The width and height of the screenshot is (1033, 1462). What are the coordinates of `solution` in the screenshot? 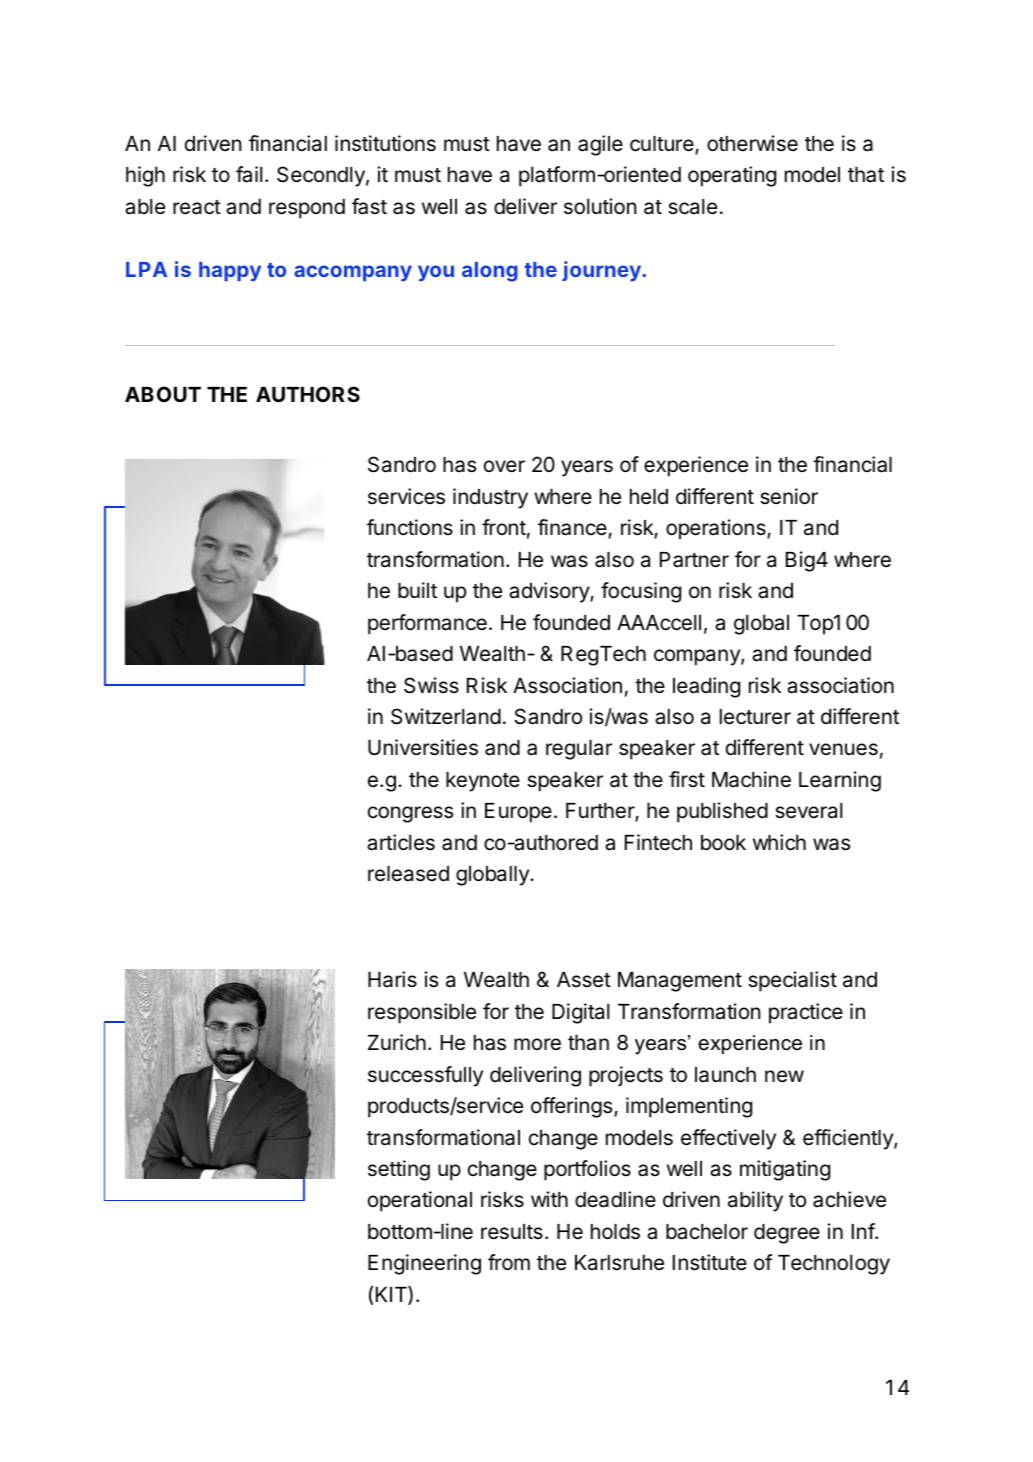 It's located at (600, 206).
